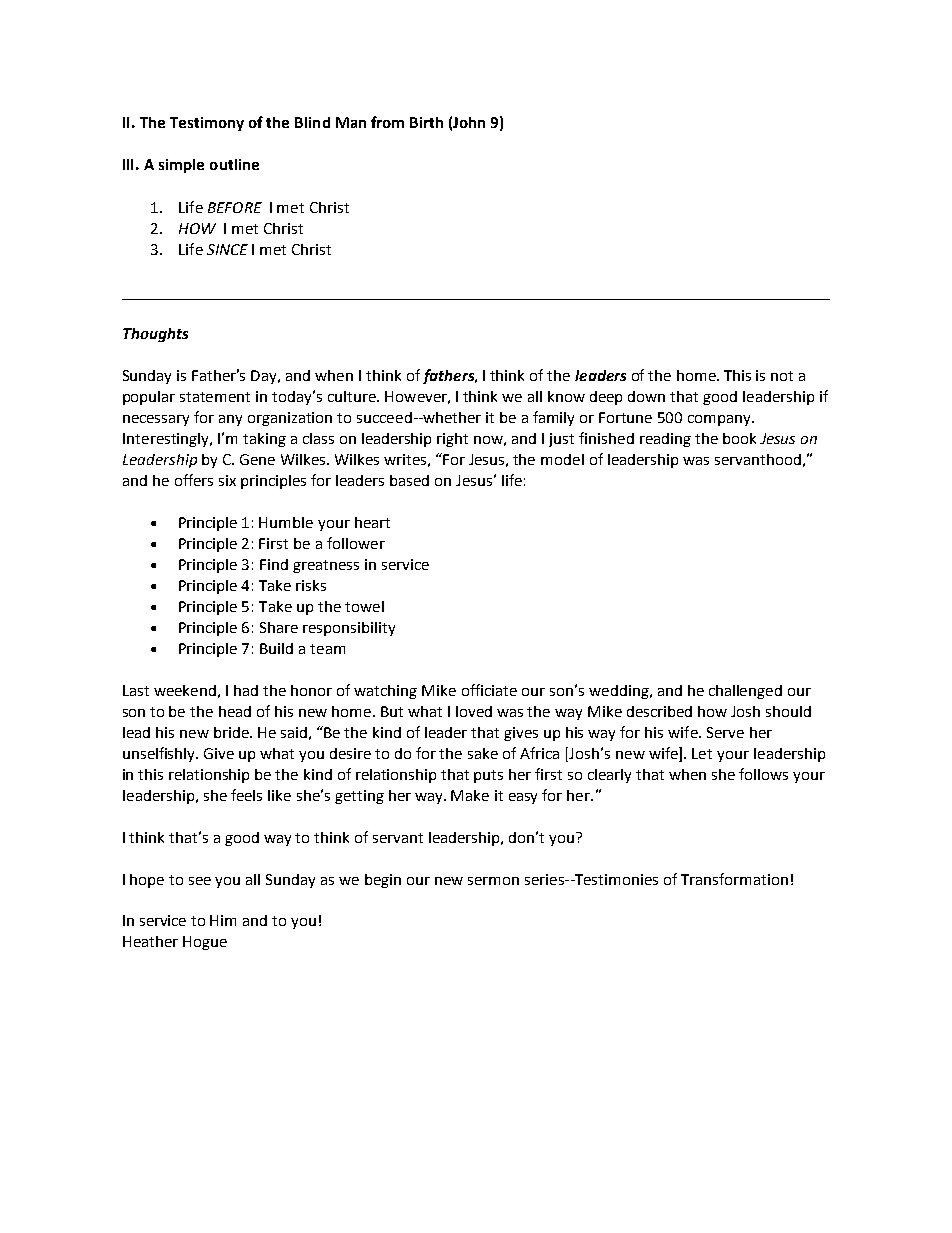 Image resolution: width=952 pixels, height=1233 pixels. I want to click on Let, so click(702, 753).
